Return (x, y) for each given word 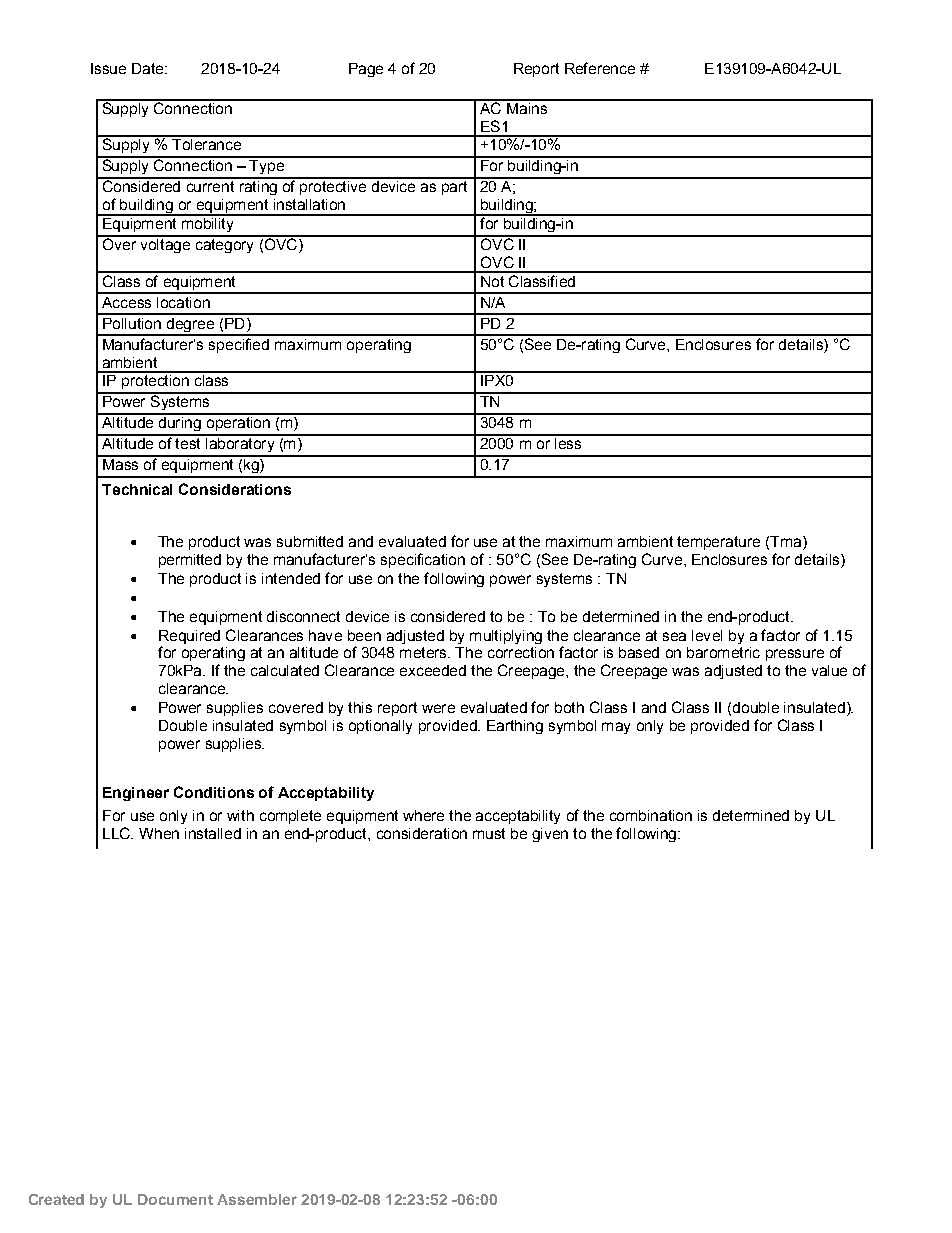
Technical (137, 489)
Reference (600, 68)
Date (149, 68)
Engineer (136, 794)
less (568, 442)
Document (175, 1199)
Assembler (257, 1199)
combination (651, 815)
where (423, 815)
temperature (718, 543)
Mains (527, 107)
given (550, 835)
